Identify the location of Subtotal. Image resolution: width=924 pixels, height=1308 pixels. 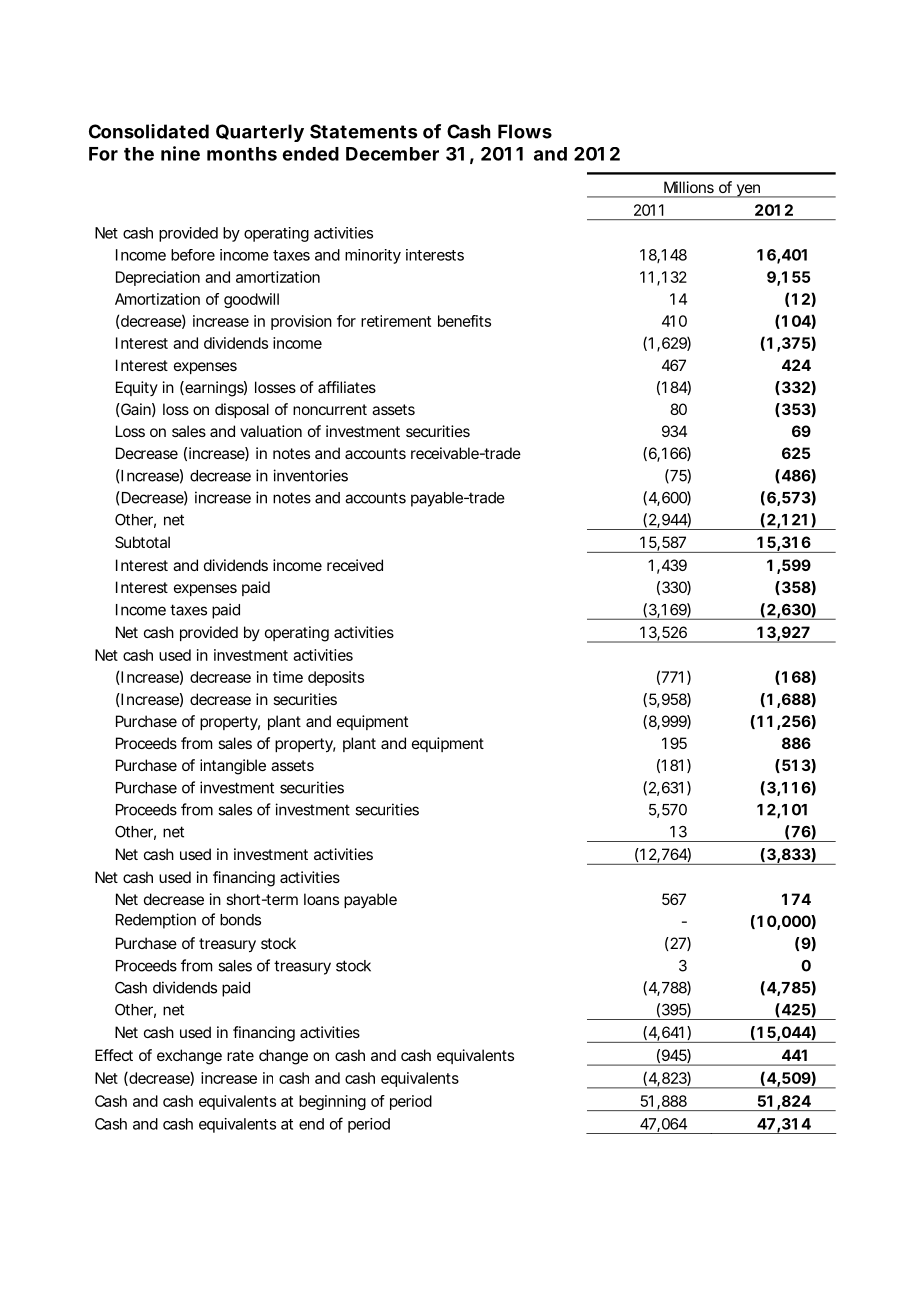
(142, 542).
